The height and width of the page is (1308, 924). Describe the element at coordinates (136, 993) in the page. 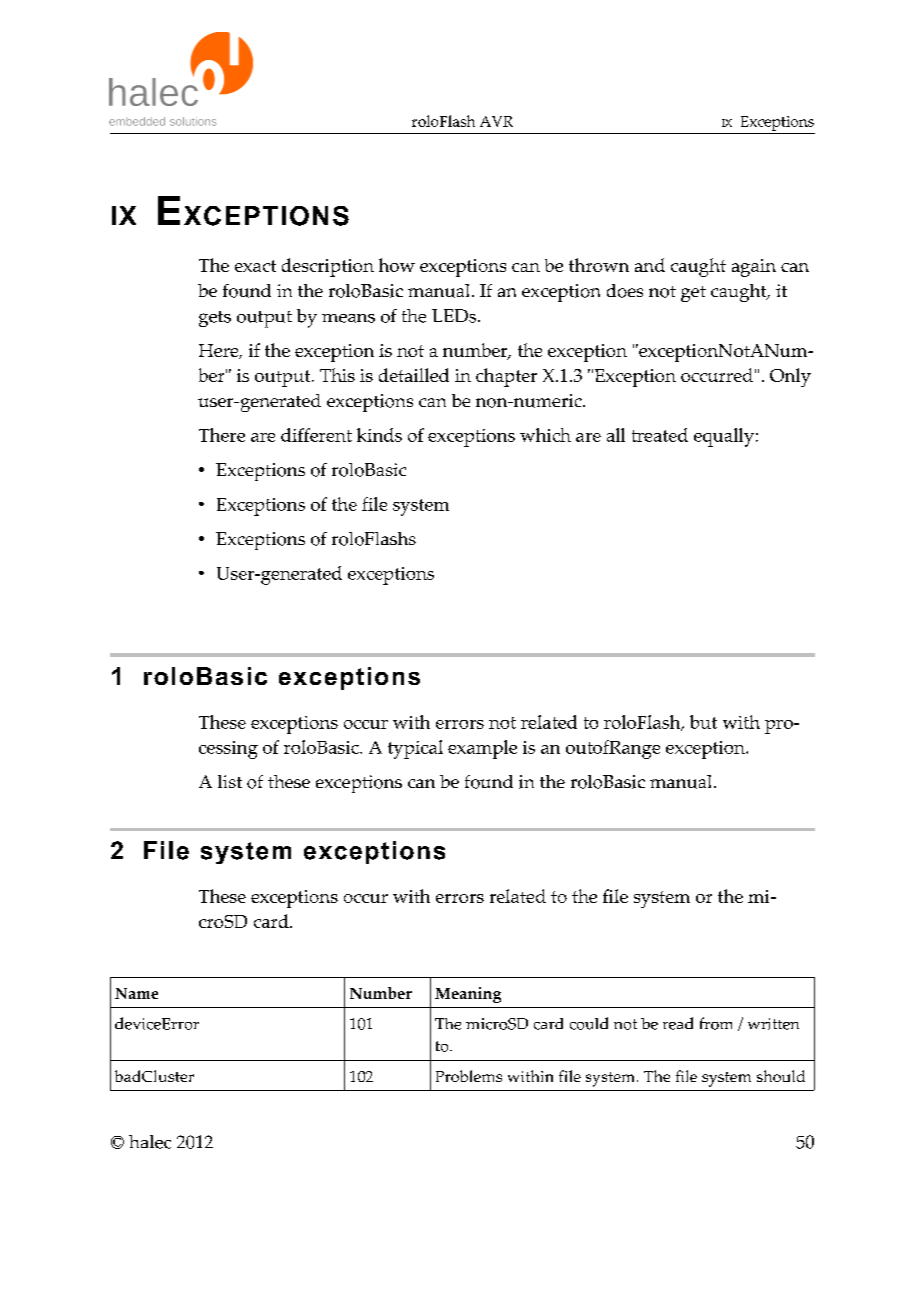

I see `Name` at that location.
